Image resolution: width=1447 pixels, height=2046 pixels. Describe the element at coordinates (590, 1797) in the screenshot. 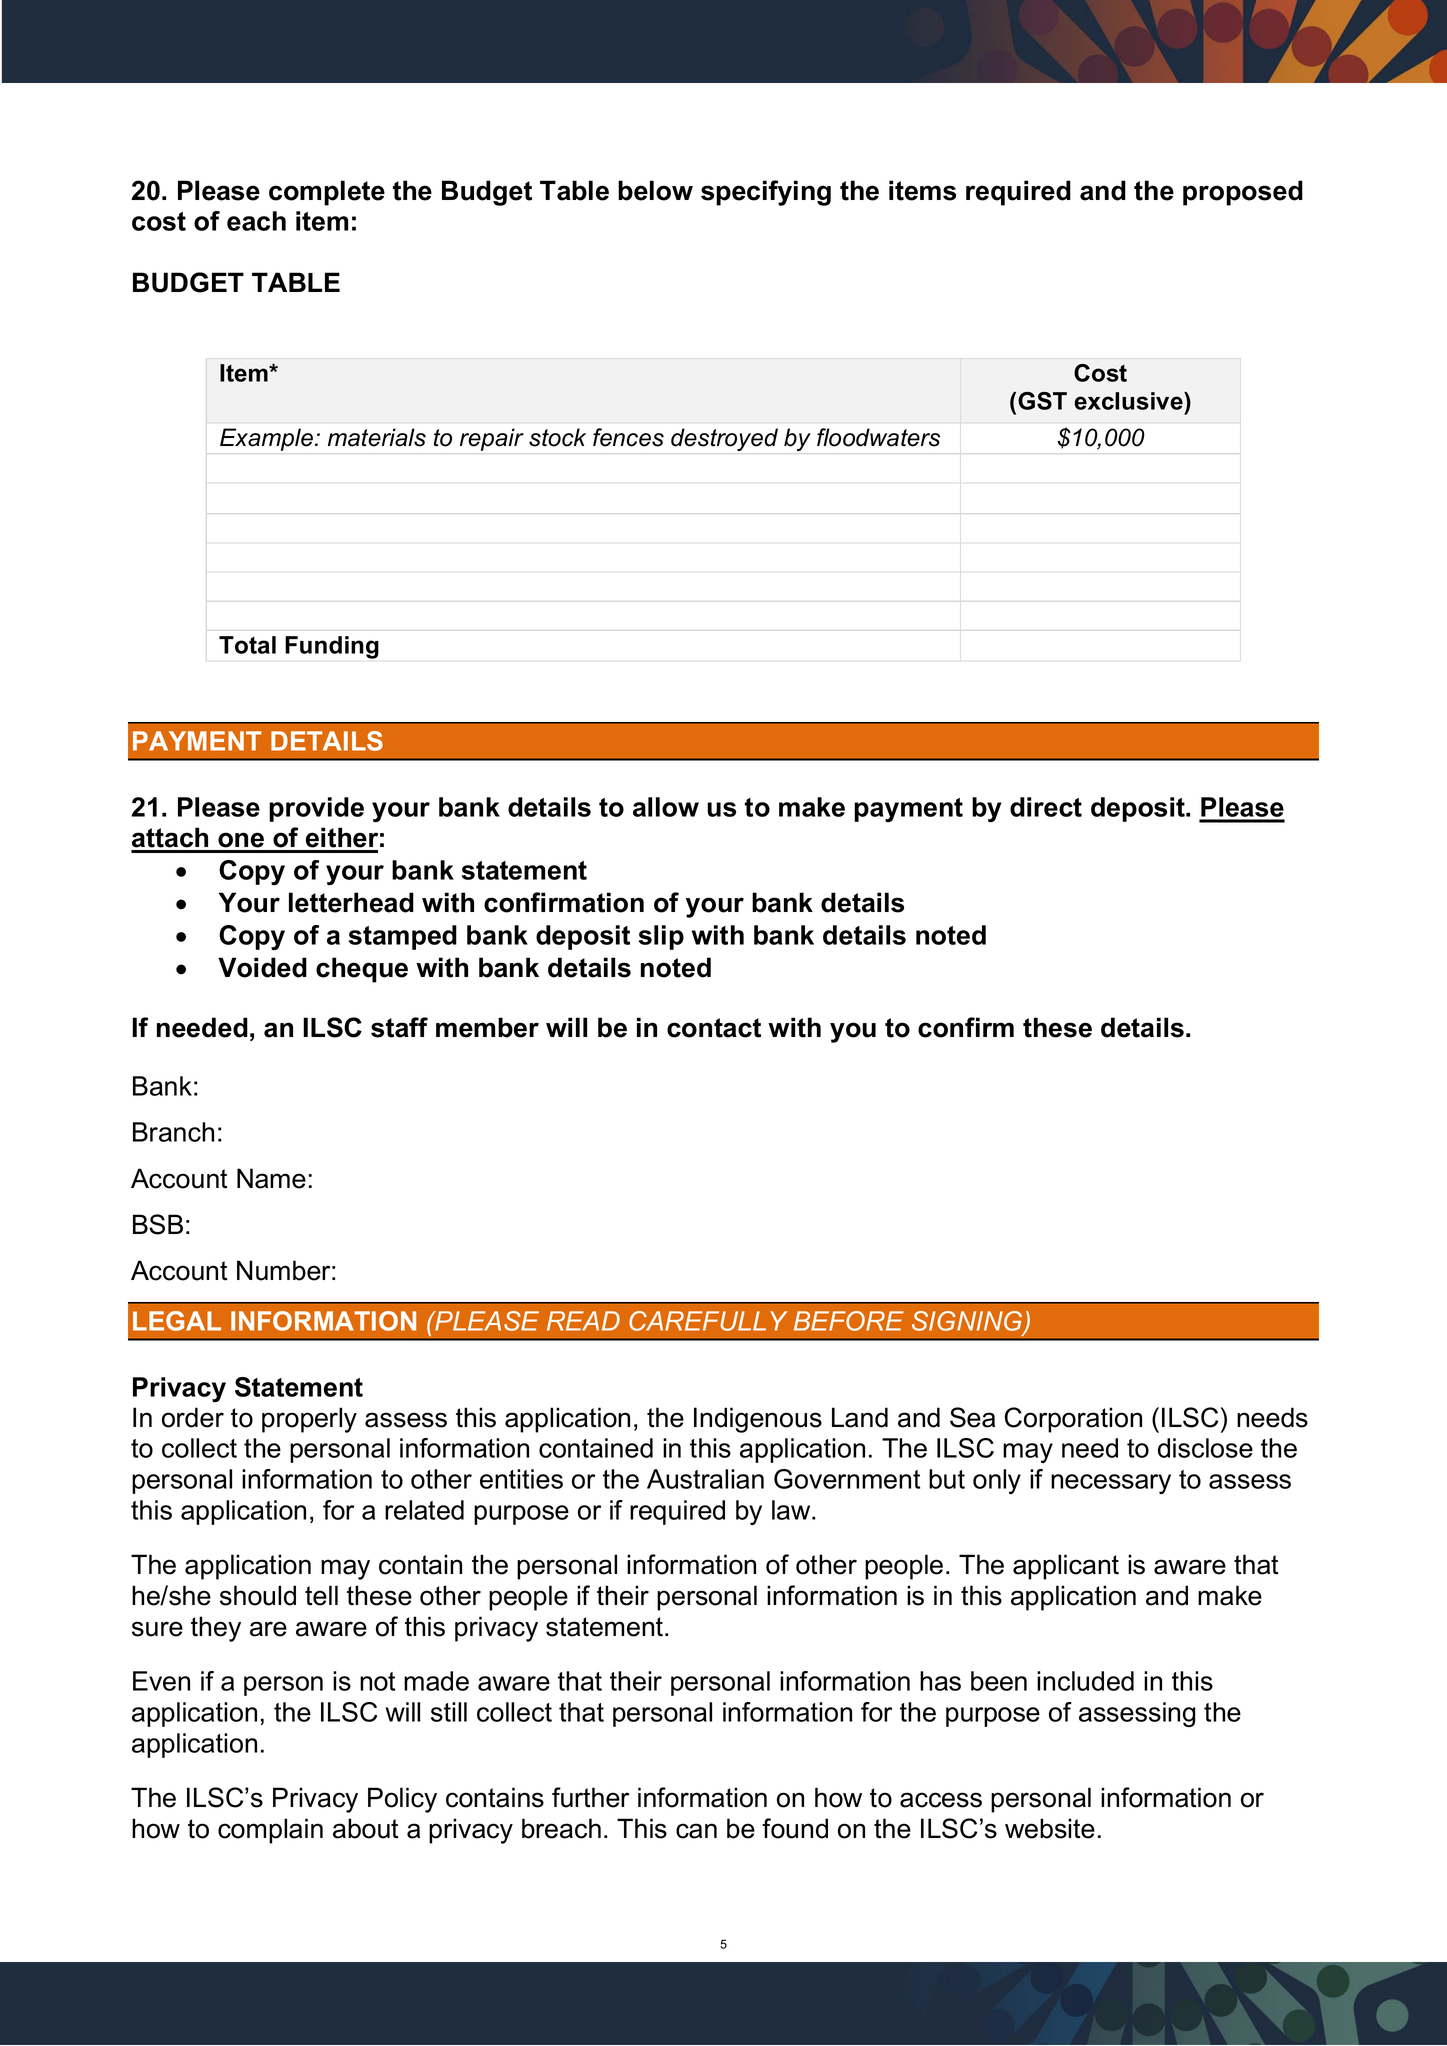

I see `further` at that location.
